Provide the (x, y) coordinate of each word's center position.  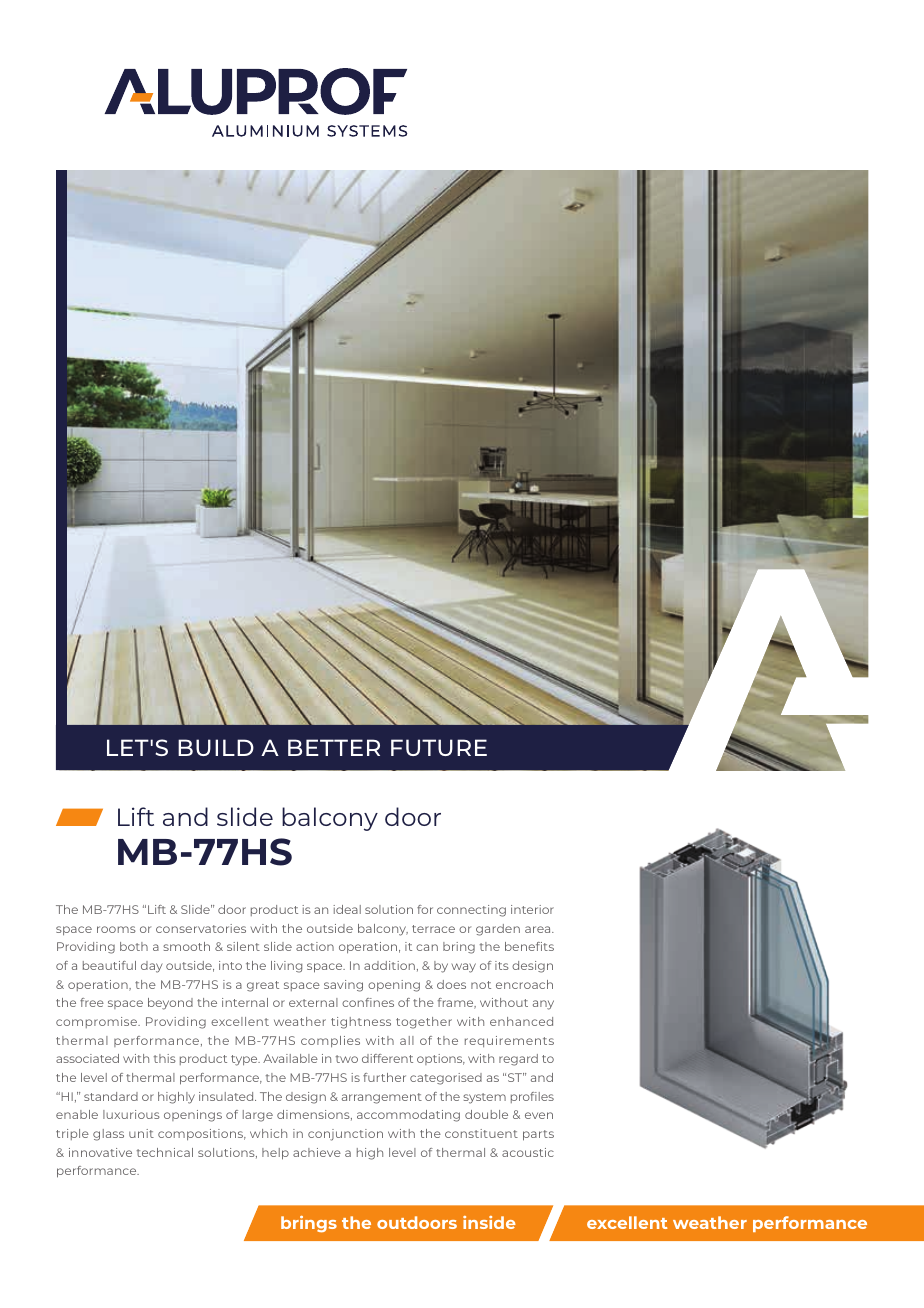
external (313, 1002)
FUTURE (439, 747)
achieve (317, 1152)
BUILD (216, 747)
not (481, 985)
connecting (471, 911)
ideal (347, 909)
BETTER (334, 747)
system (484, 1098)
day (152, 967)
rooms (116, 929)
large (258, 1116)
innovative (100, 1152)
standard (111, 1096)
